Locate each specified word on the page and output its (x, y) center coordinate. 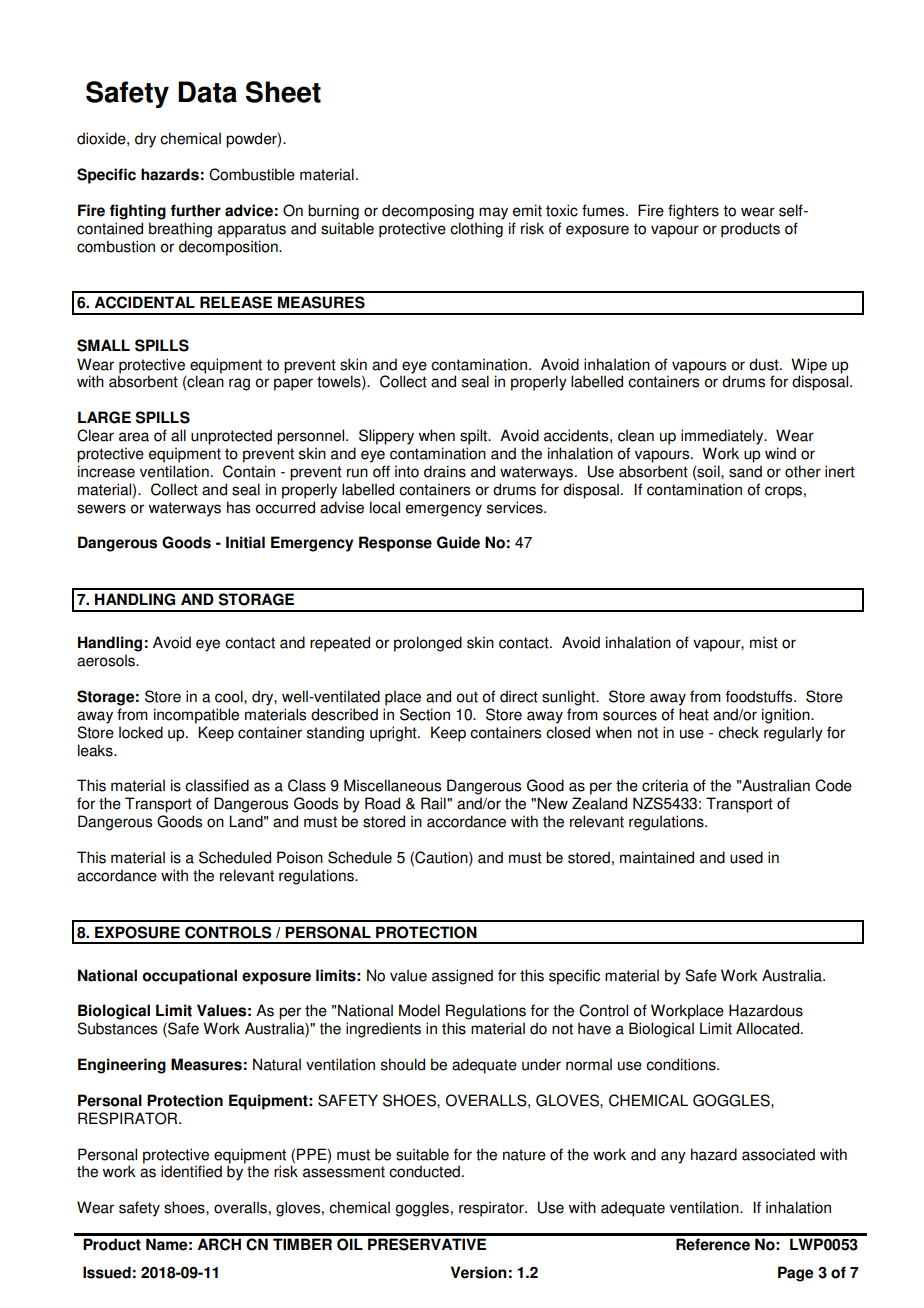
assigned (462, 977)
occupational (189, 977)
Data (207, 92)
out (467, 697)
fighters (693, 212)
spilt (475, 437)
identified (191, 1171)
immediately (723, 437)
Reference (713, 1244)
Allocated (769, 1028)
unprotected (231, 437)
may (493, 213)
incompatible (196, 716)
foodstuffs (760, 696)
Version (479, 1272)
